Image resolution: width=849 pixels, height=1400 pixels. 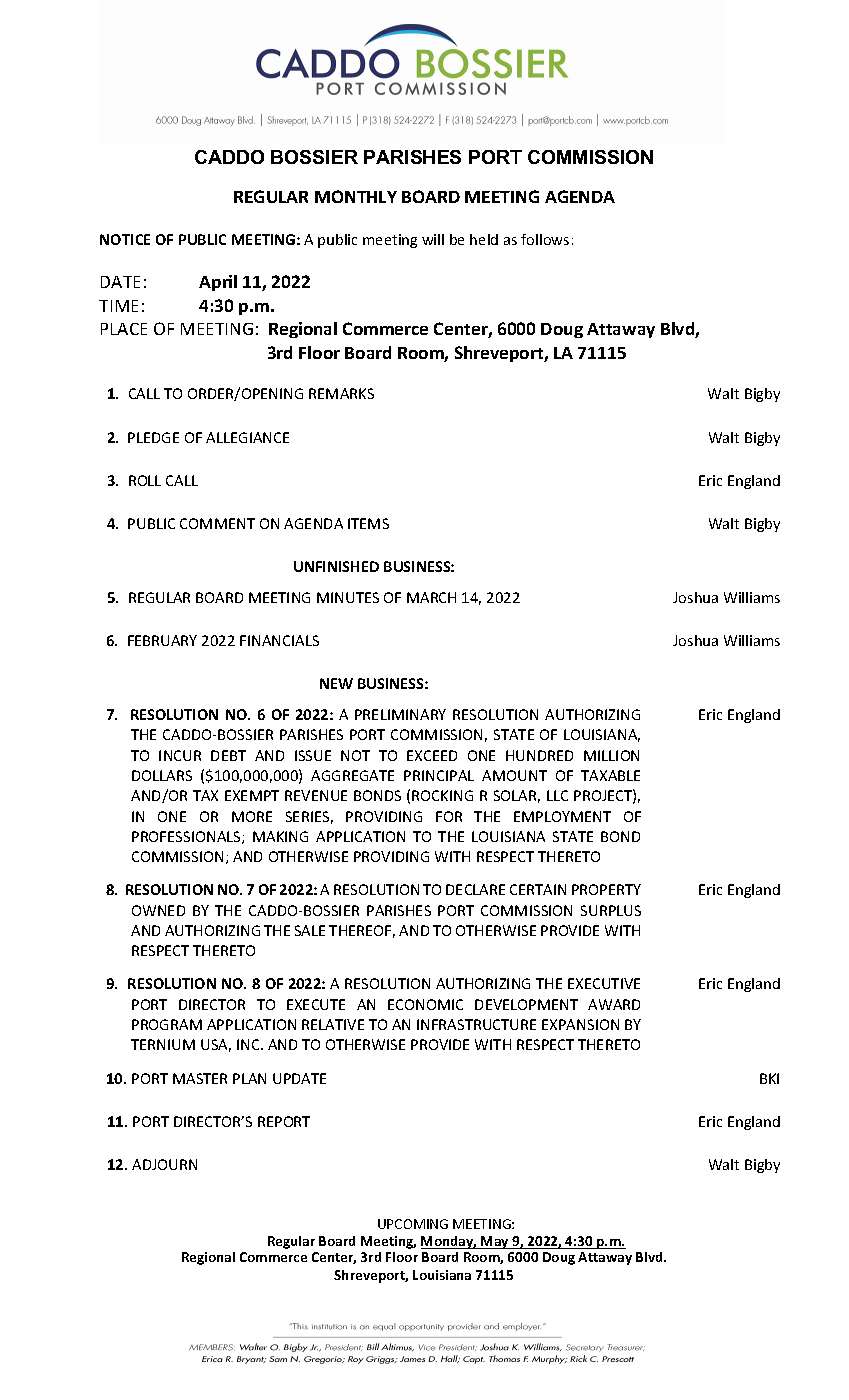 I want to click on MASTER, so click(x=200, y=1078).
